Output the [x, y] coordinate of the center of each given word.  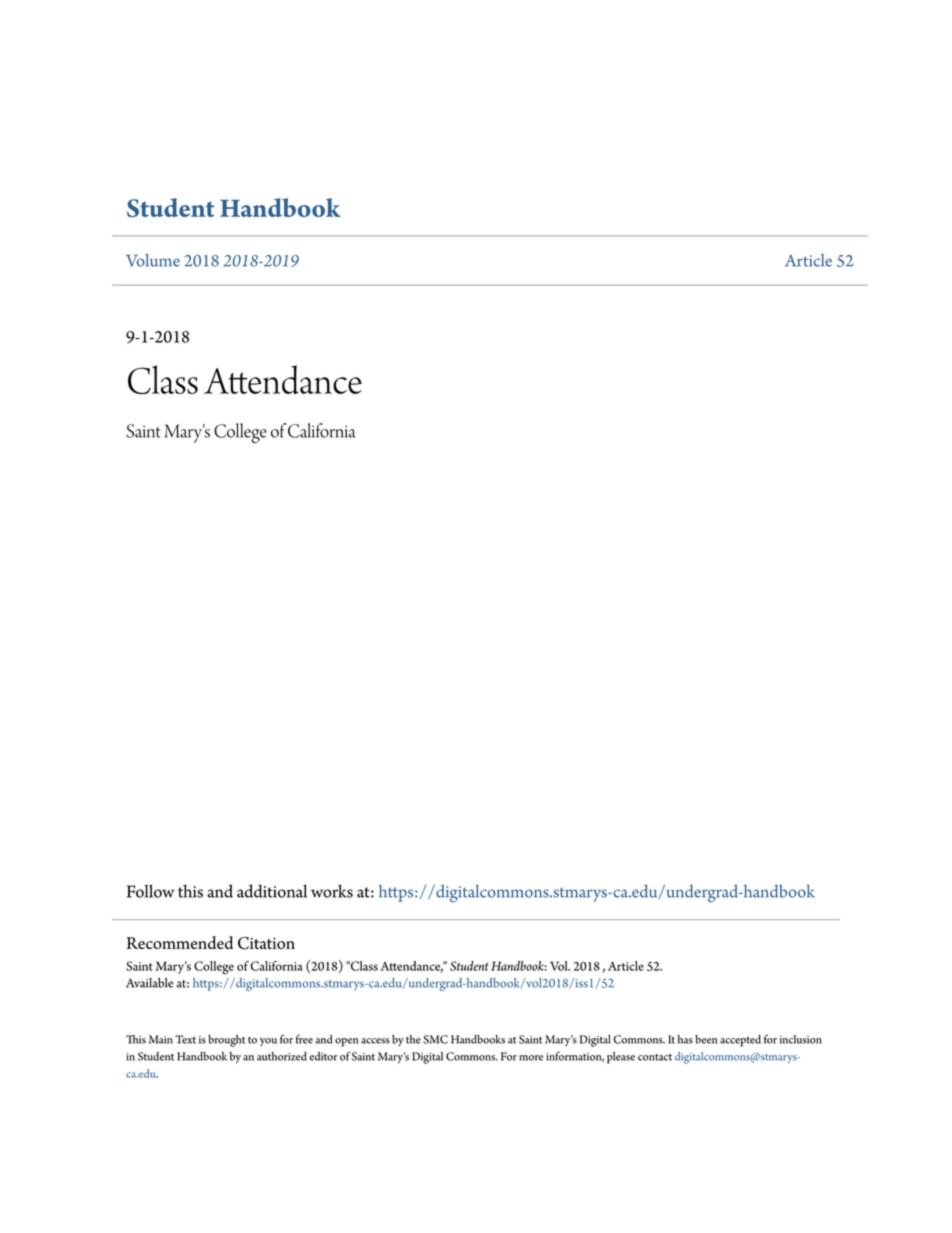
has [685, 1039]
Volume [153, 260]
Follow [151, 891]
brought [226, 1041]
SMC [435, 1039]
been [706, 1039]
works [332, 891]
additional [272, 891]
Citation [266, 943]
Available [149, 983]
